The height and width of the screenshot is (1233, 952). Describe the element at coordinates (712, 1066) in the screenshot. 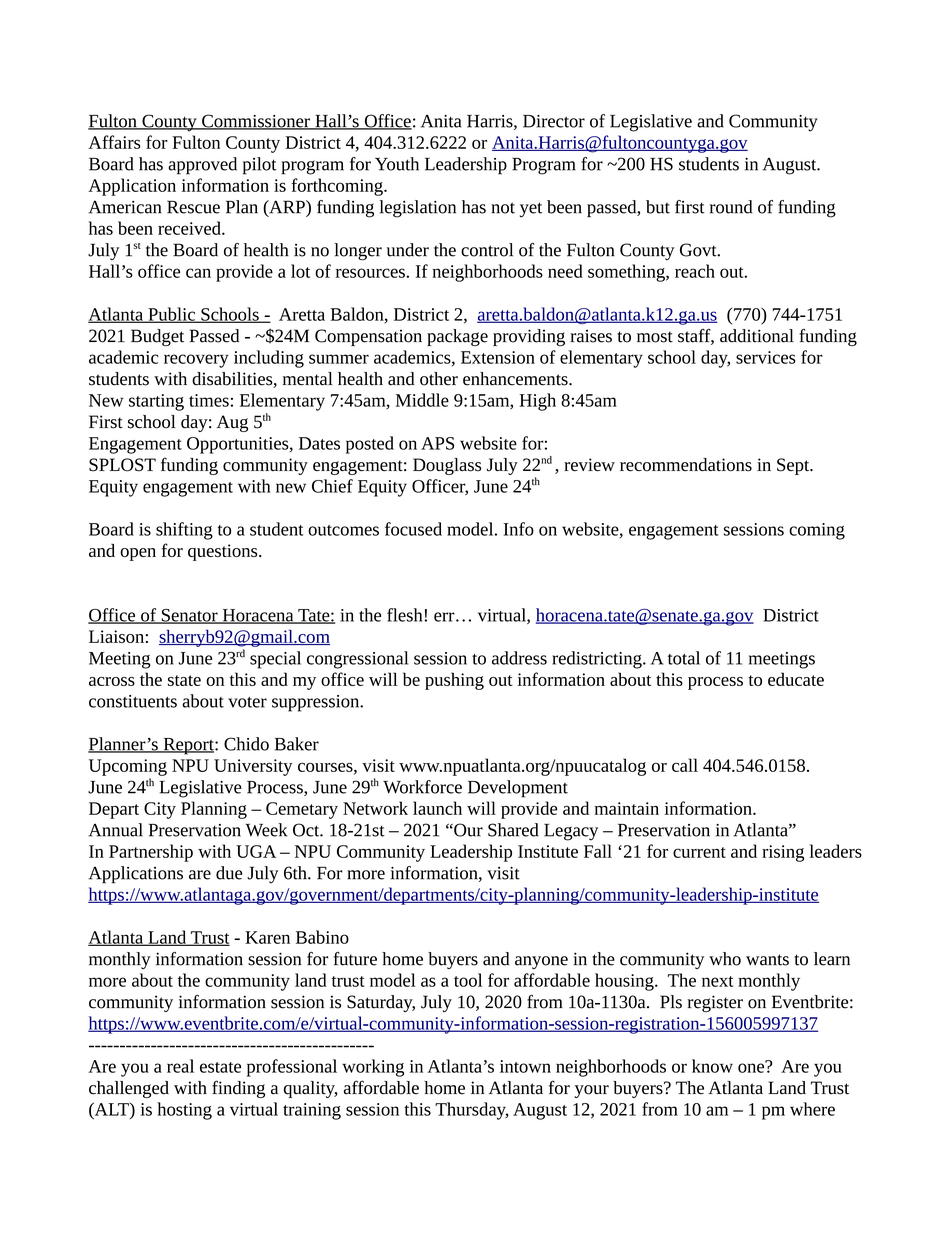

I see `know` at that location.
